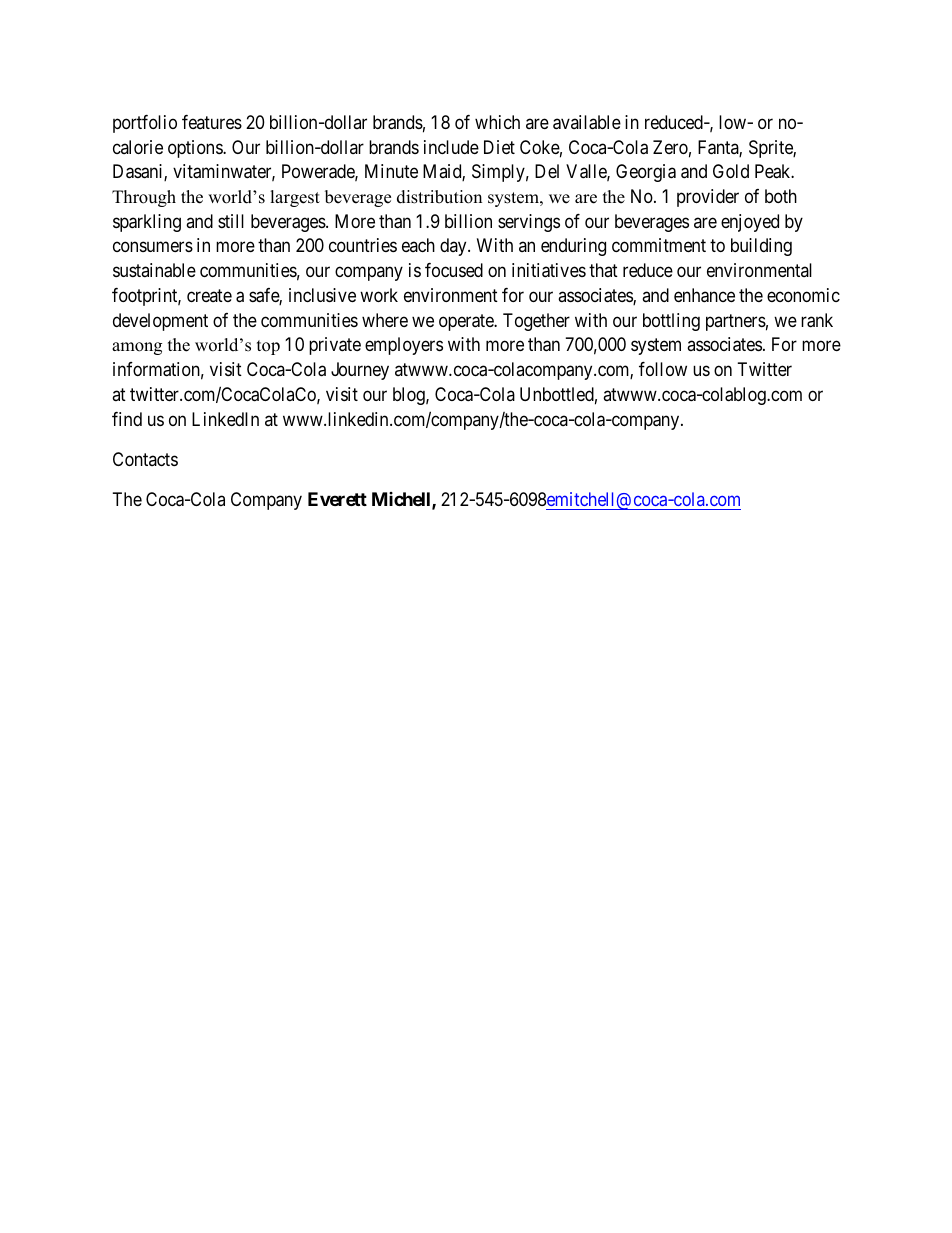 This screenshot has width=952, height=1233. Describe the element at coordinates (145, 459) in the screenshot. I see `Contacts` at that location.
